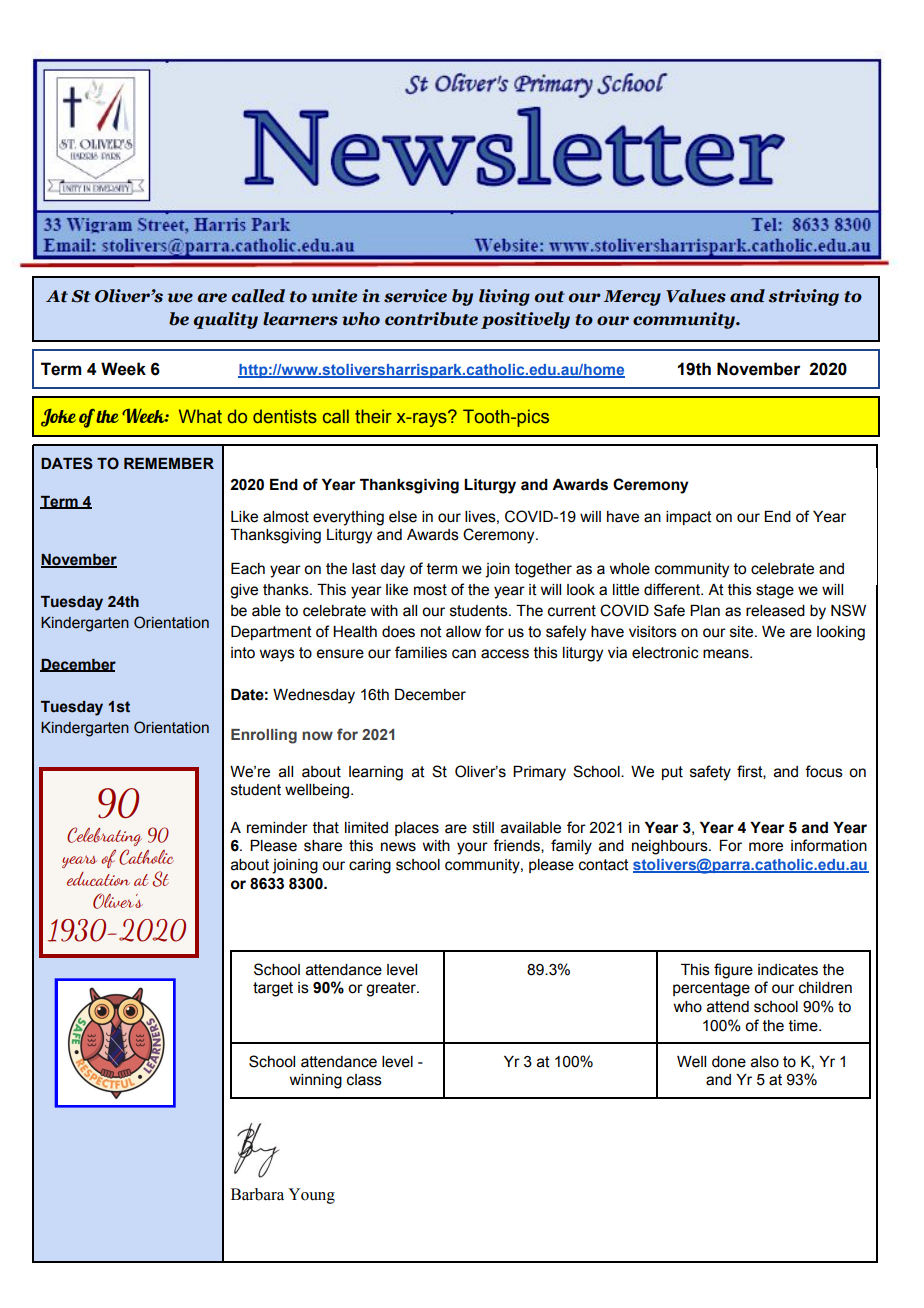  I want to click on striving, so click(803, 297).
